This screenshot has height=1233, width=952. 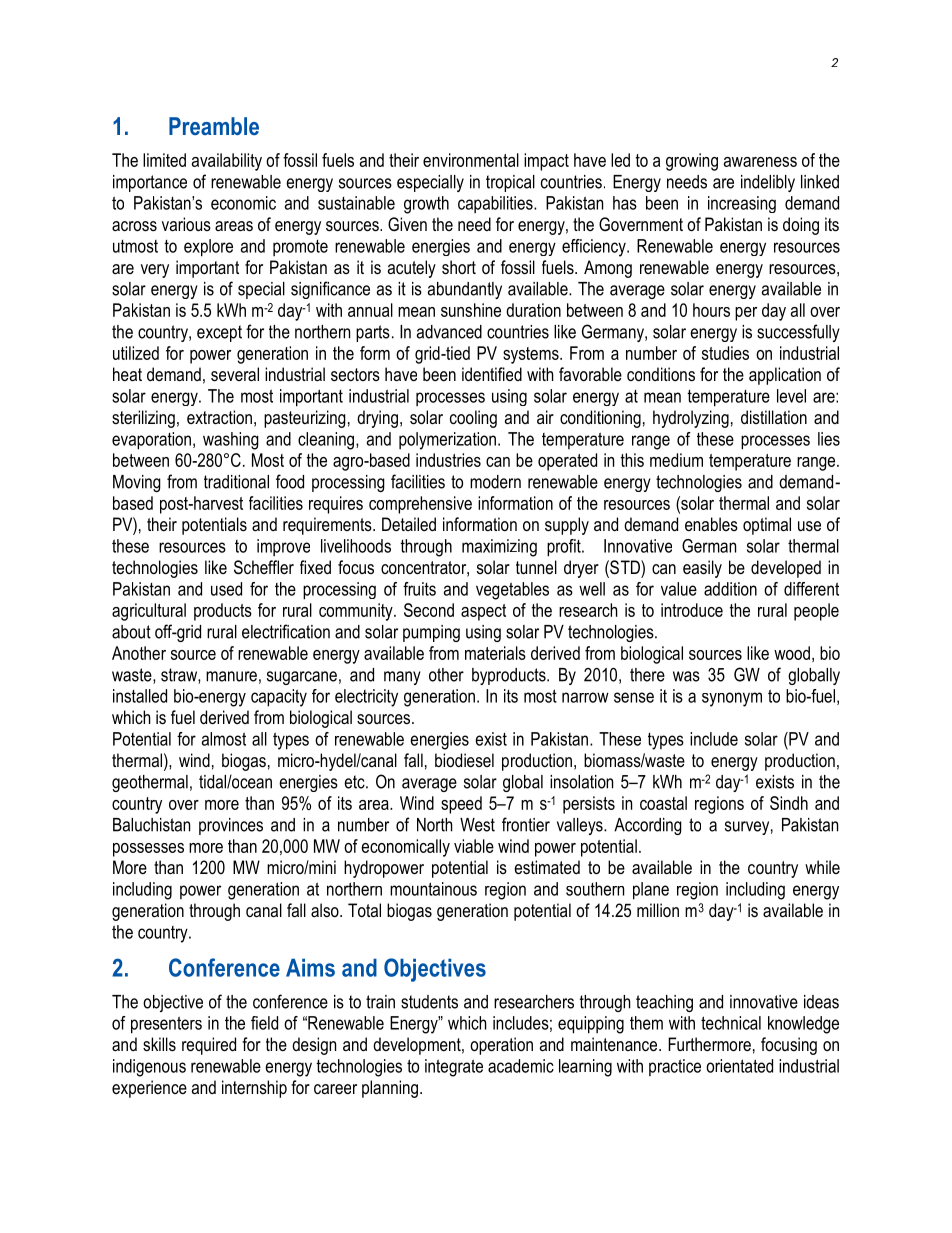 What do you see at coordinates (226, 589) in the screenshot?
I see `used` at bounding box center [226, 589].
